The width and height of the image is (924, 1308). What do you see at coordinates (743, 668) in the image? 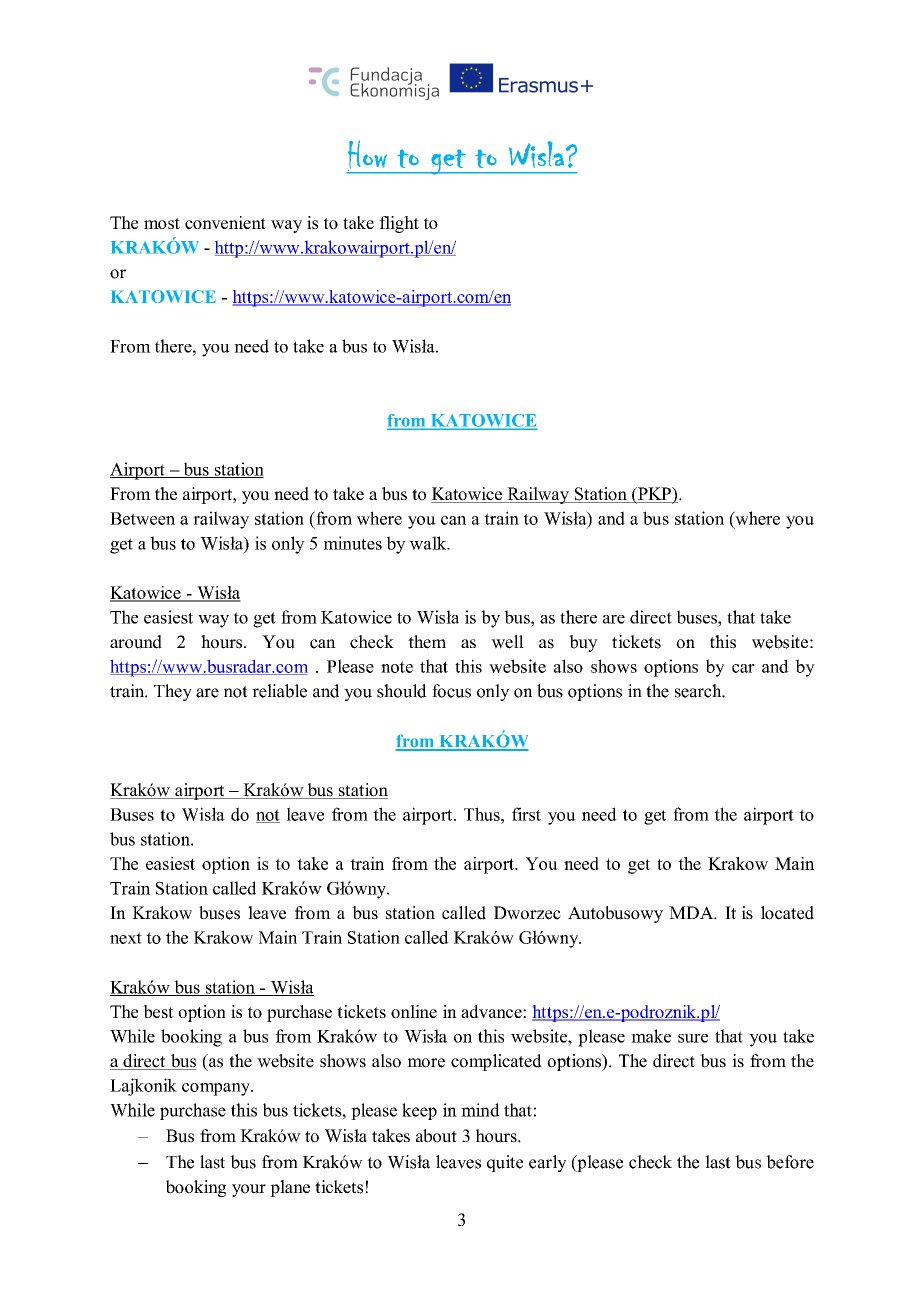
I see `car` at bounding box center [743, 668].
